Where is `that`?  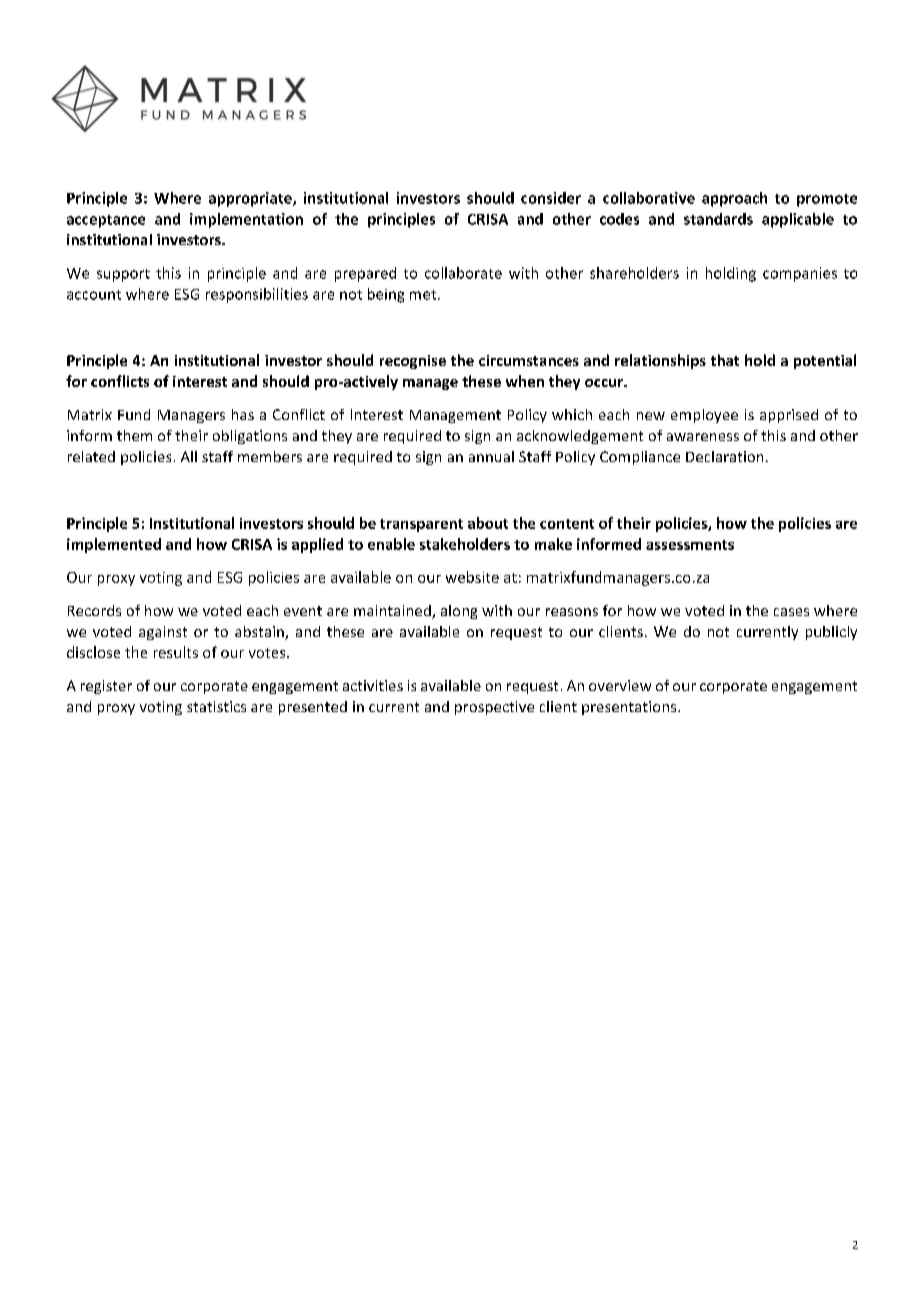
that is located at coordinates (725, 360).
